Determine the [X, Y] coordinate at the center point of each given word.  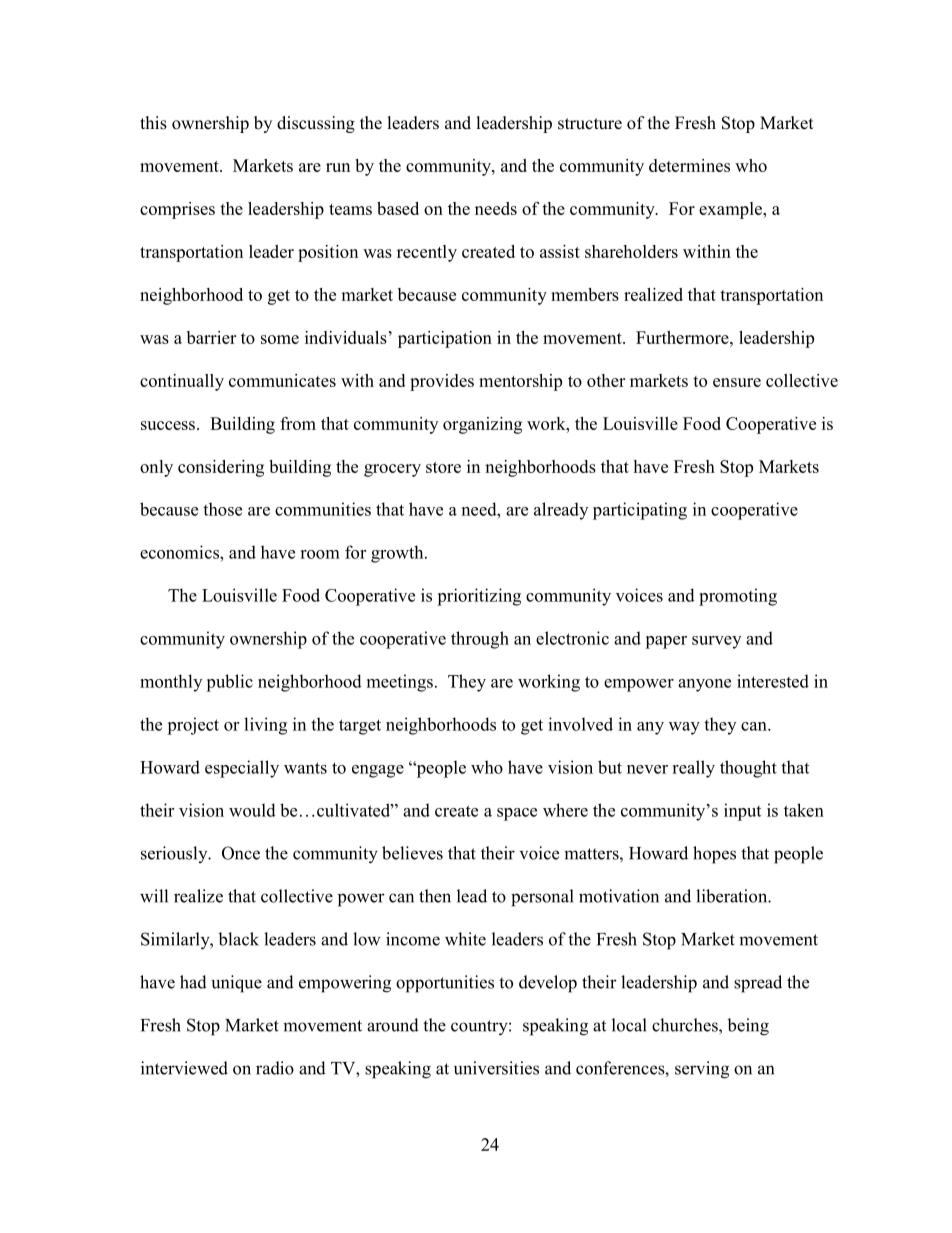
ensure [737, 382]
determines [689, 165]
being [748, 1027]
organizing [482, 425]
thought [748, 769]
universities [496, 1068]
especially [242, 769]
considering [221, 468]
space [517, 814]
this [153, 123]
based [398, 208]
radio [275, 1068]
